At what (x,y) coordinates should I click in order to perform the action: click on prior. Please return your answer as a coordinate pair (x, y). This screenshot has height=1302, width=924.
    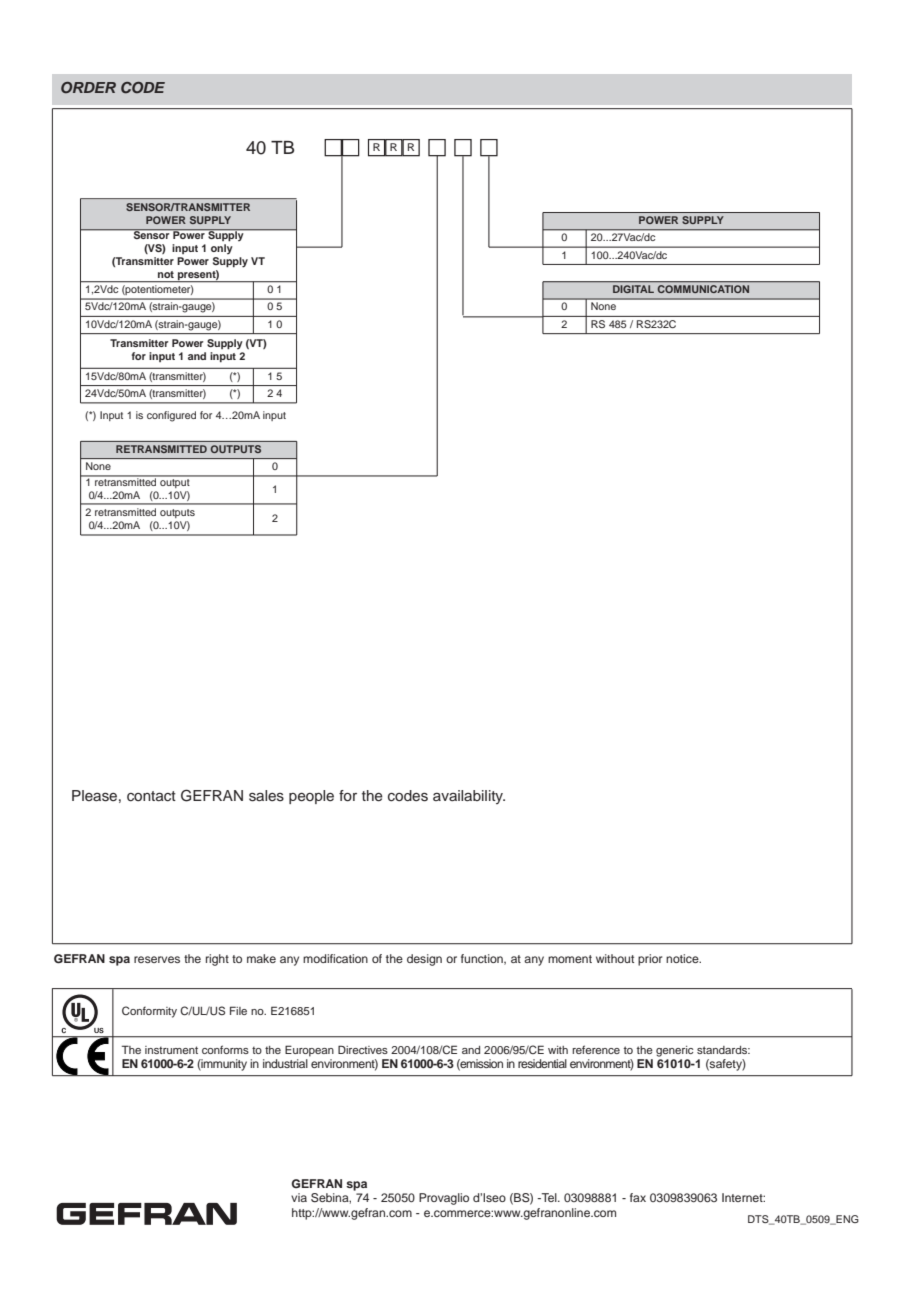
    Looking at the image, I should click on (650, 960).
